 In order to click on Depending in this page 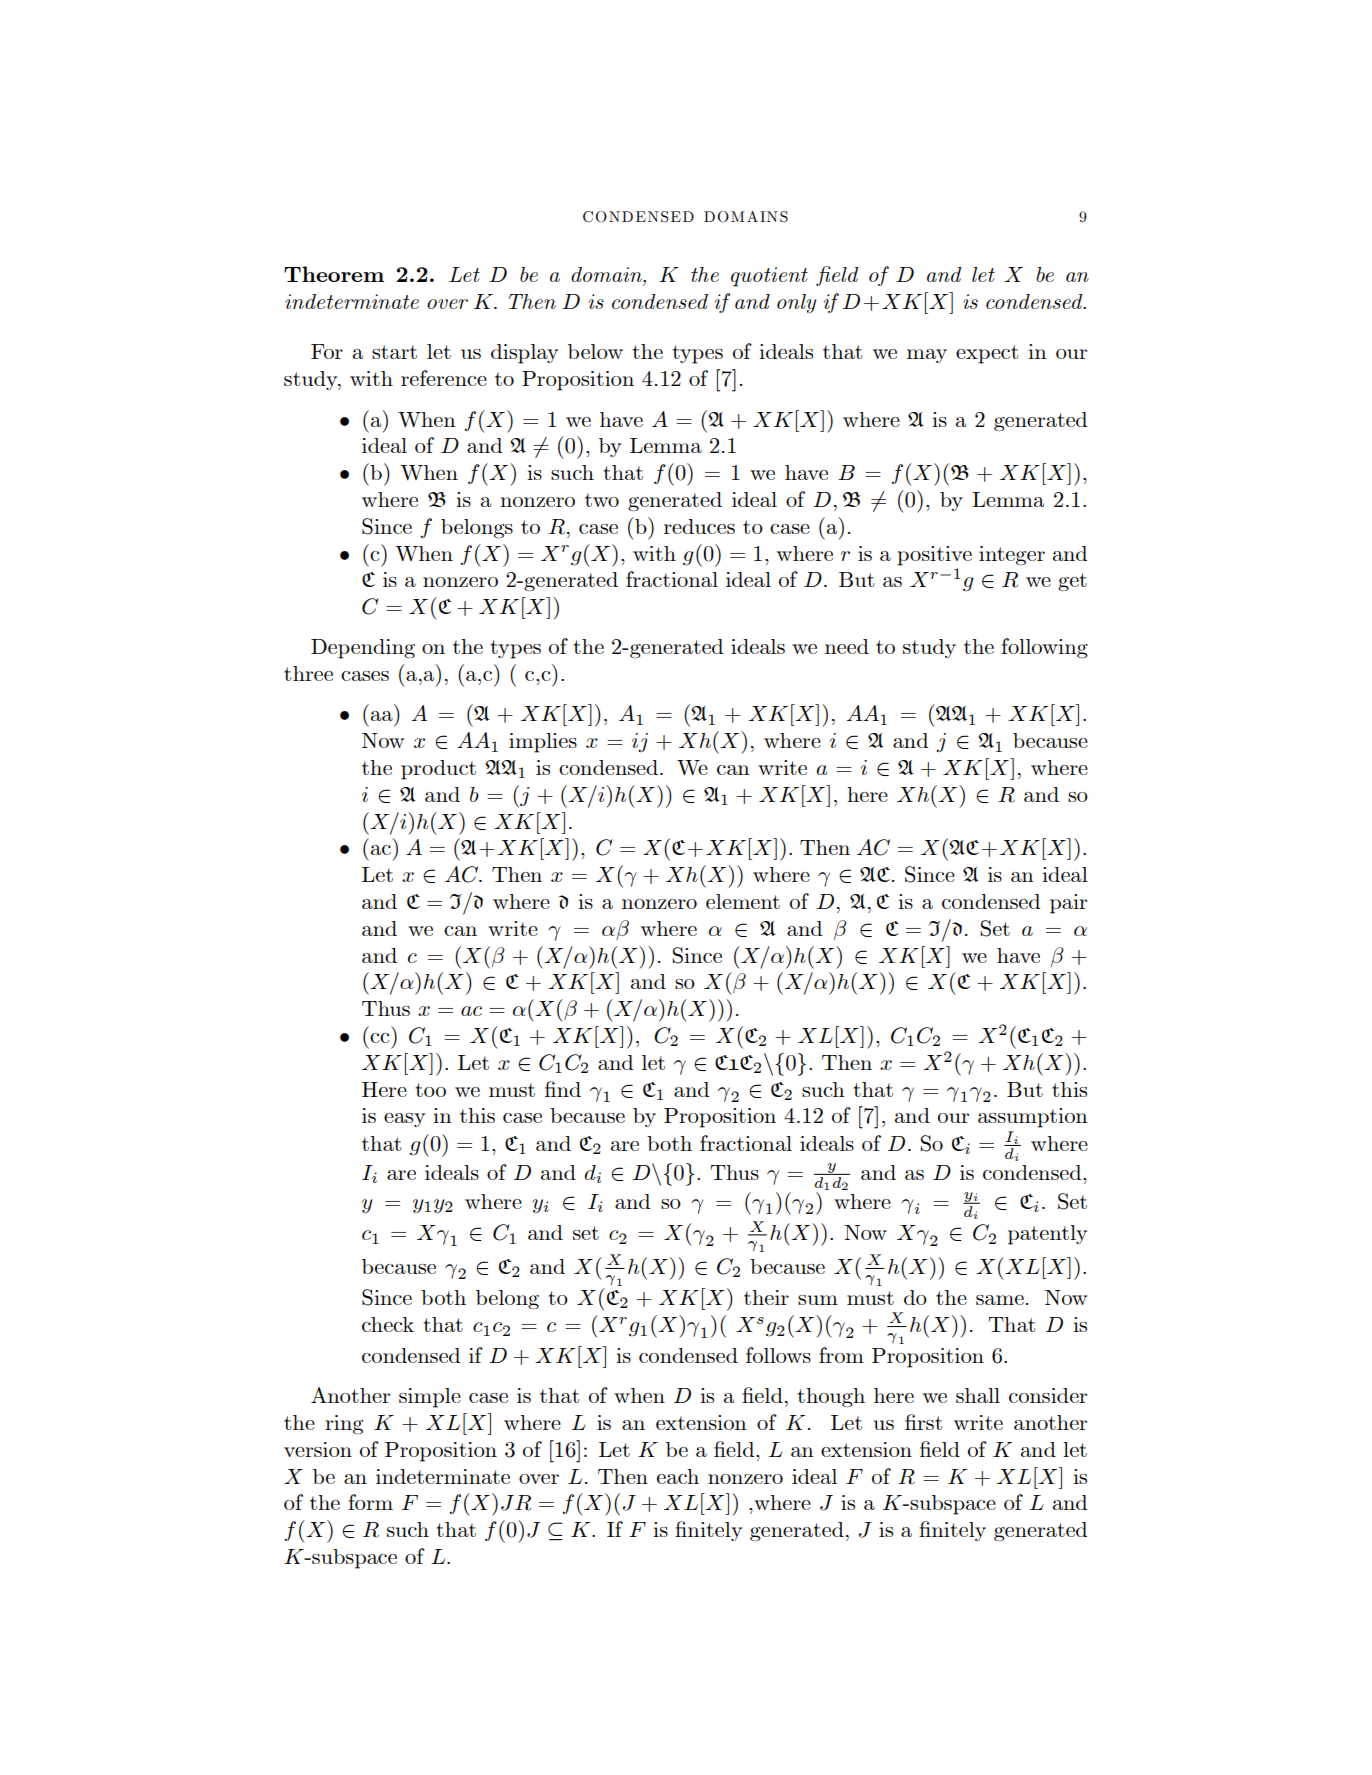, I will do `click(363, 649)`.
